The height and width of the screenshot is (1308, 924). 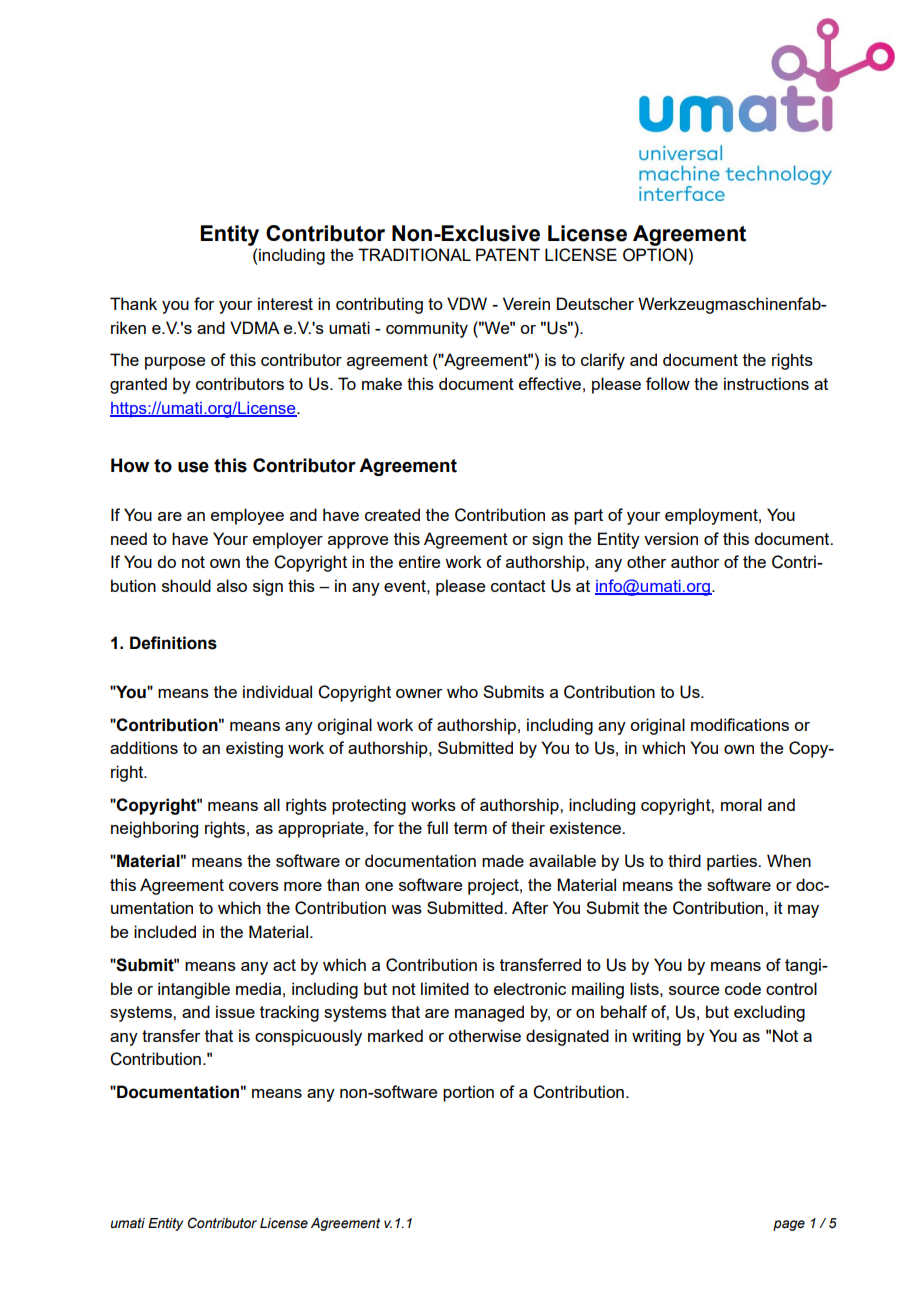 I want to click on modifications, so click(x=740, y=724).
